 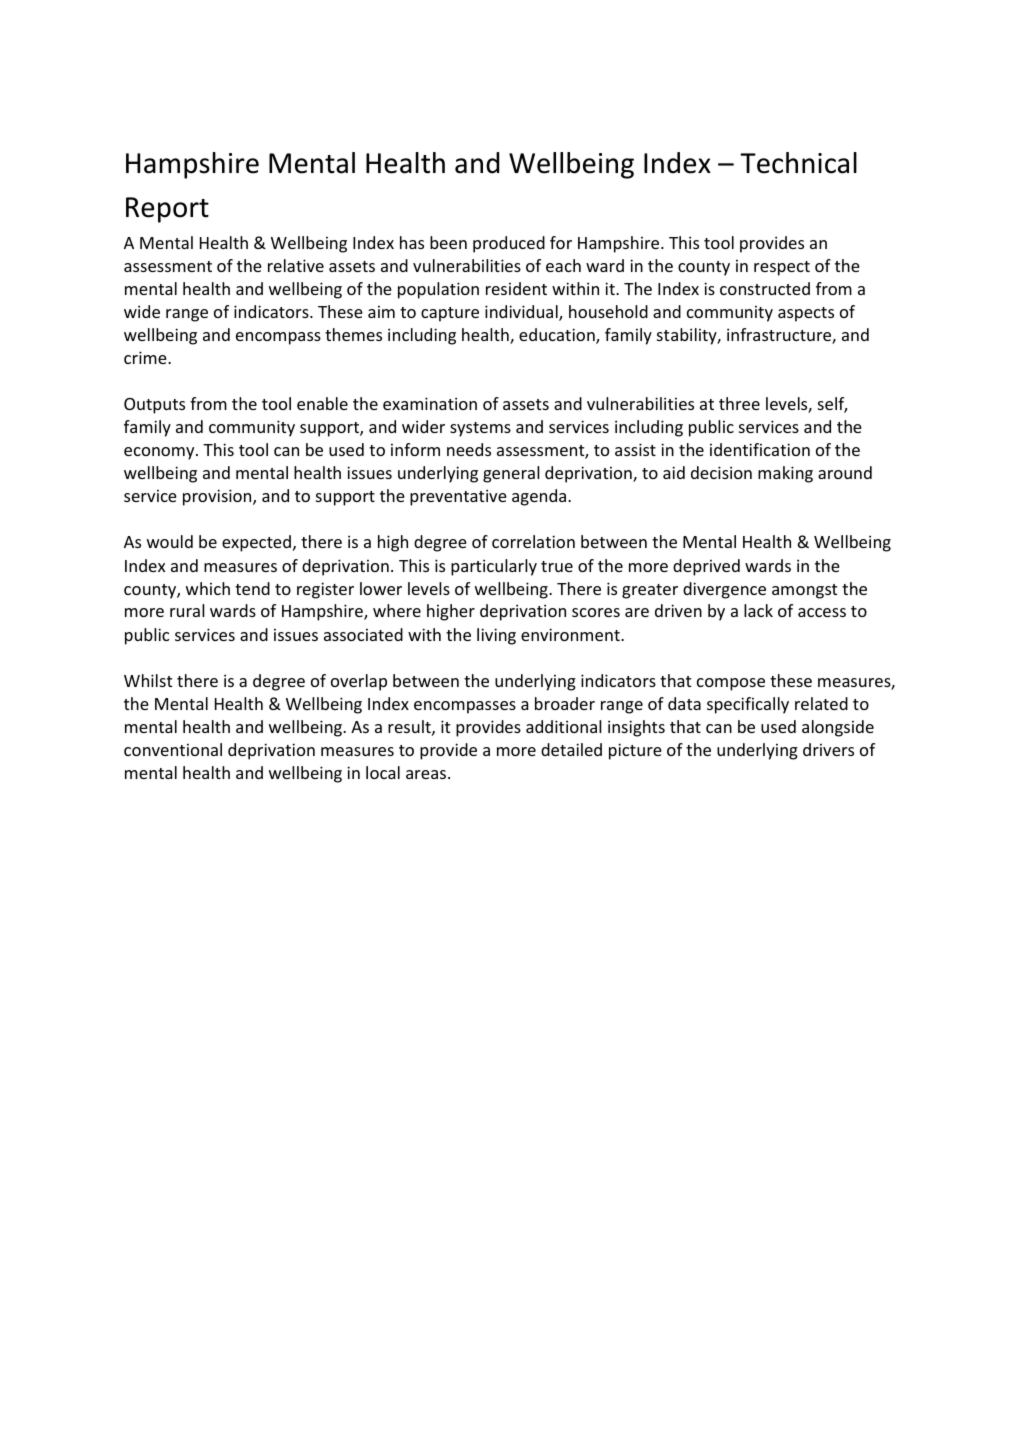 I want to click on produced, so click(x=509, y=244).
